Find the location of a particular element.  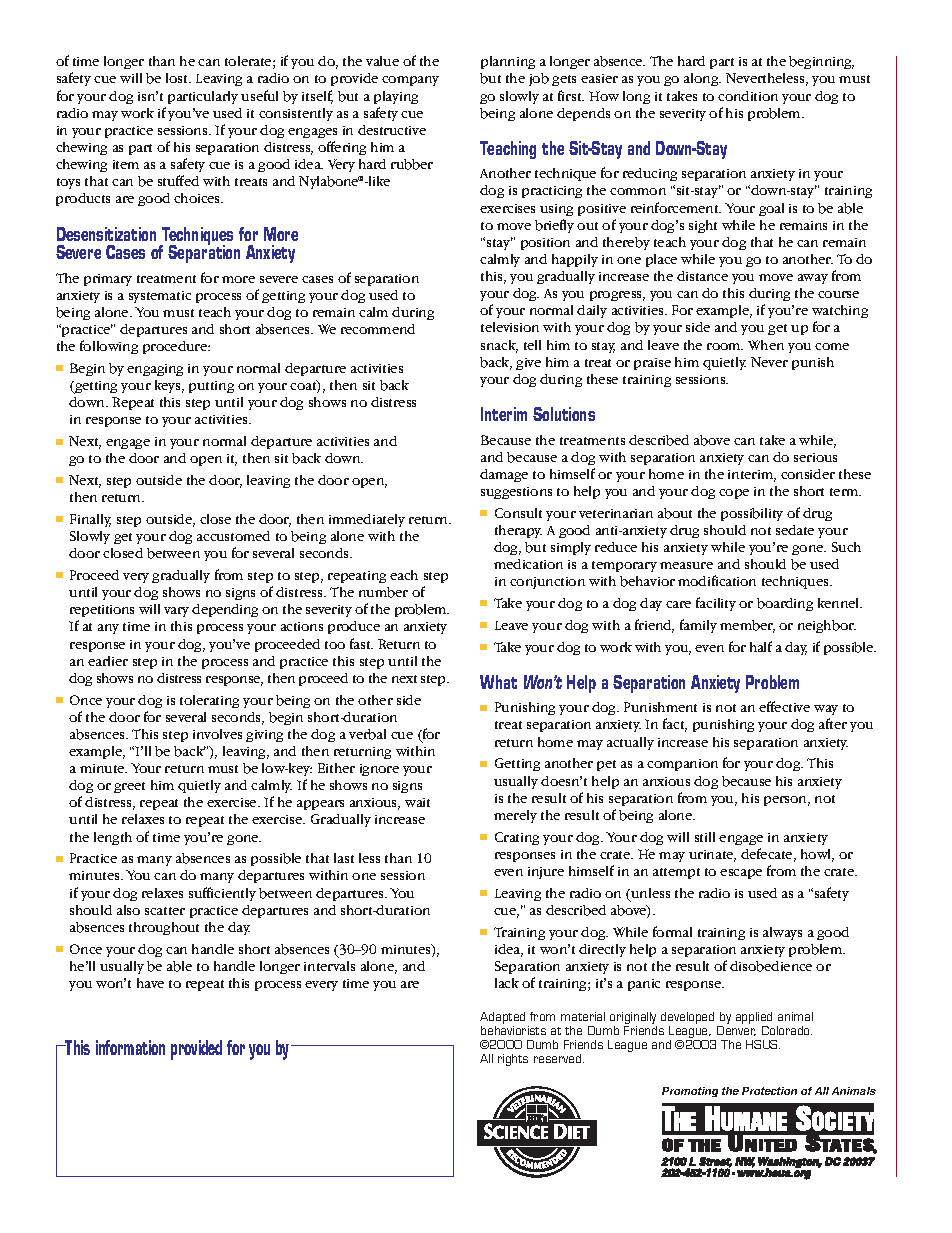

company is located at coordinates (410, 81).
